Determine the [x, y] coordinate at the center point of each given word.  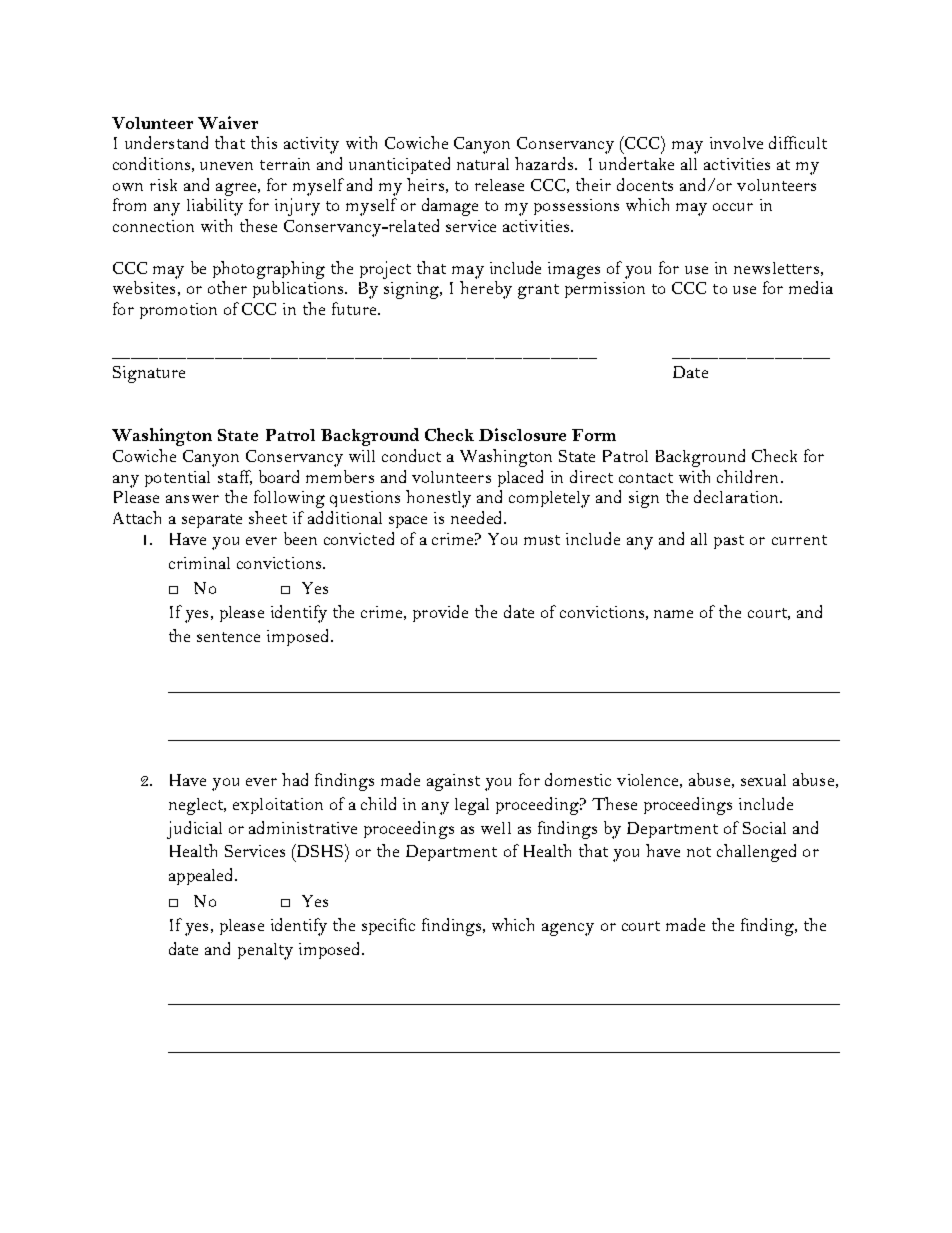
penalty [265, 951]
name [673, 614]
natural [483, 164]
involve [736, 143]
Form [594, 435]
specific [388, 926]
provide [440, 613]
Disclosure [522, 434]
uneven [226, 166]
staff [235, 477]
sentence [228, 637]
